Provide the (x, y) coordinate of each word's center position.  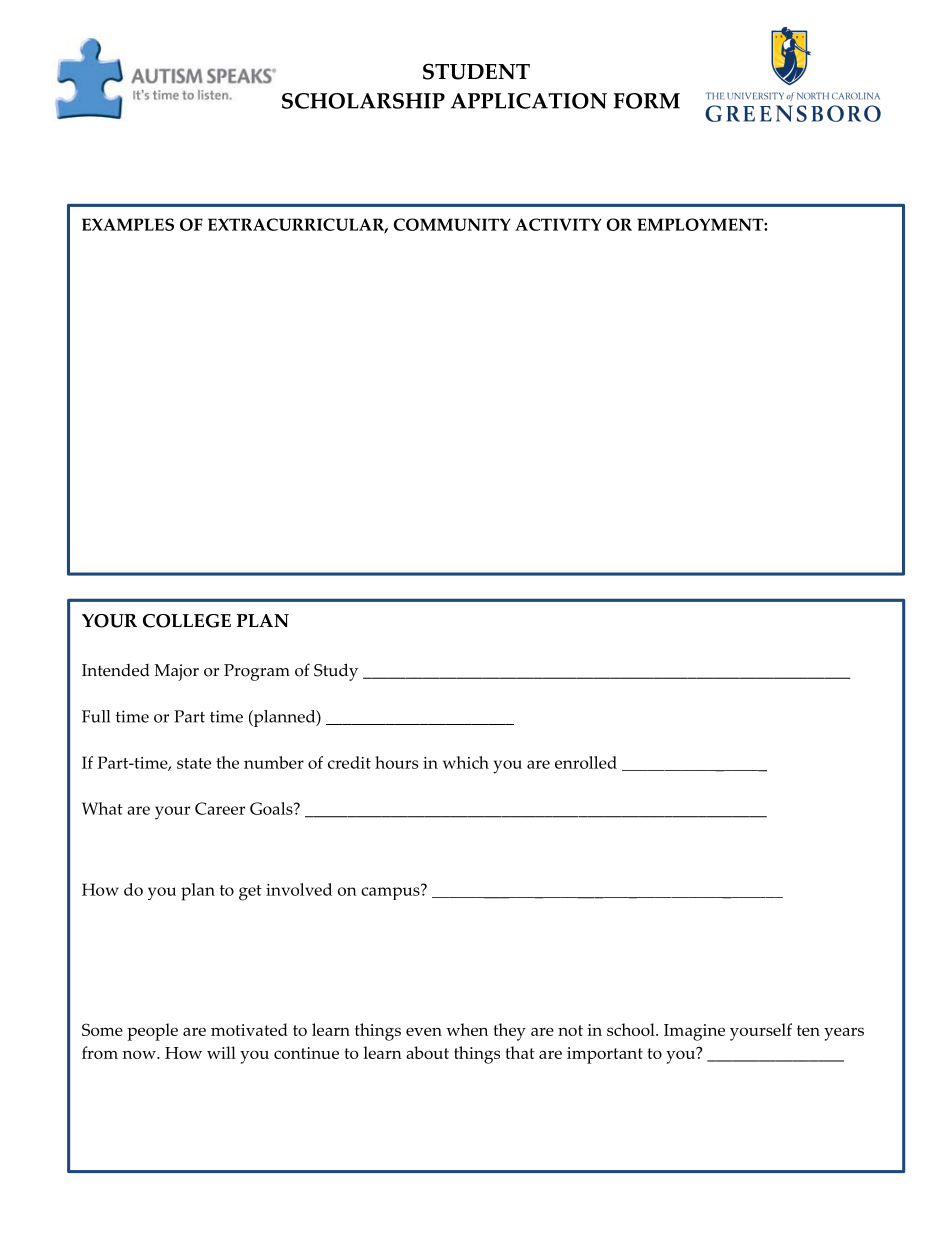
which (466, 762)
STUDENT (476, 71)
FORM (646, 101)
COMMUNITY (452, 224)
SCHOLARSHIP (363, 101)
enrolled (586, 762)
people (152, 1032)
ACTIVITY (558, 224)
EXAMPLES (128, 224)
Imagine (694, 1032)
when (467, 1029)
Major (176, 672)
